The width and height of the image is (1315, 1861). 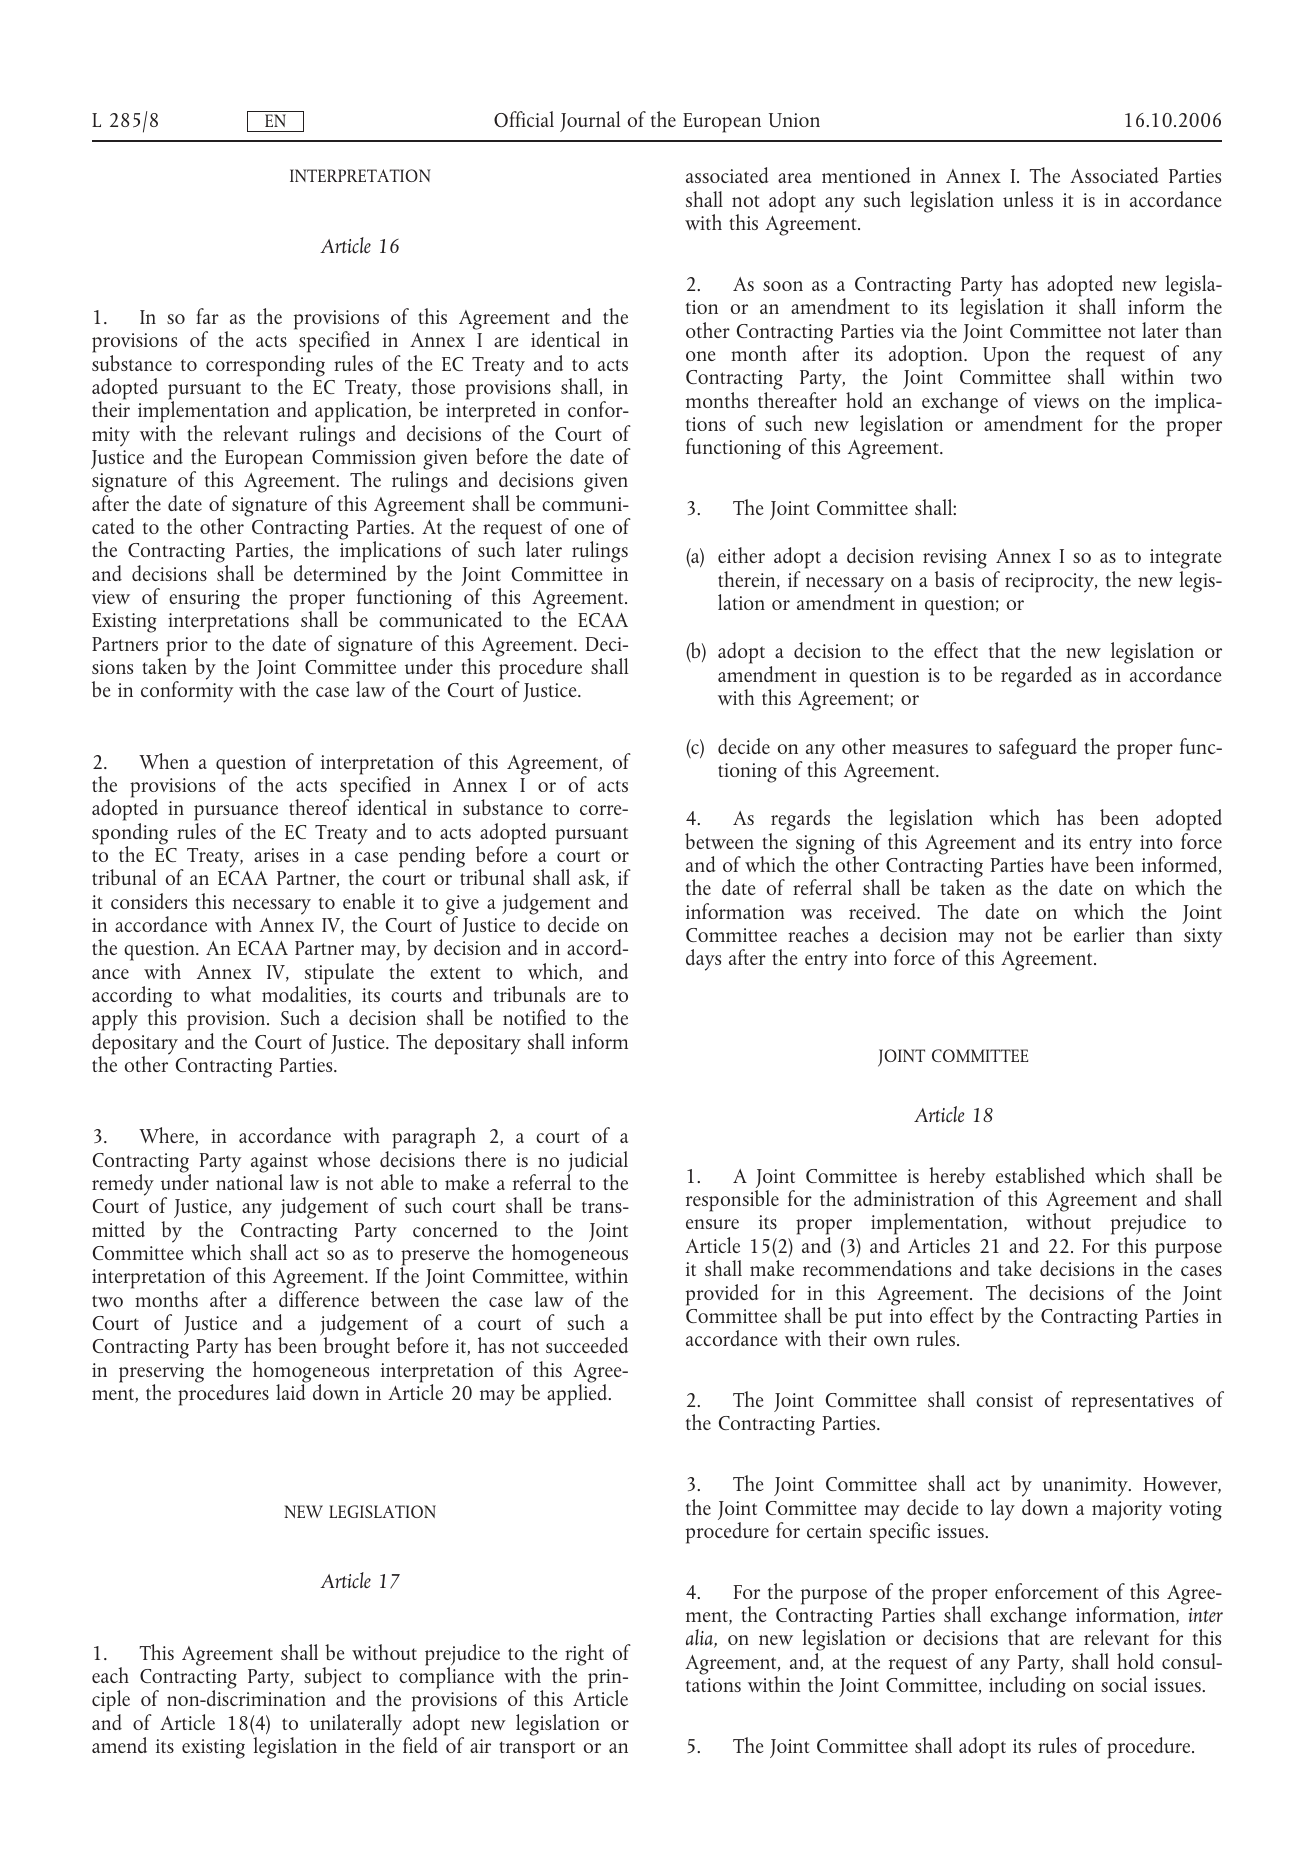 I want to click on earlier, so click(x=1099, y=934).
